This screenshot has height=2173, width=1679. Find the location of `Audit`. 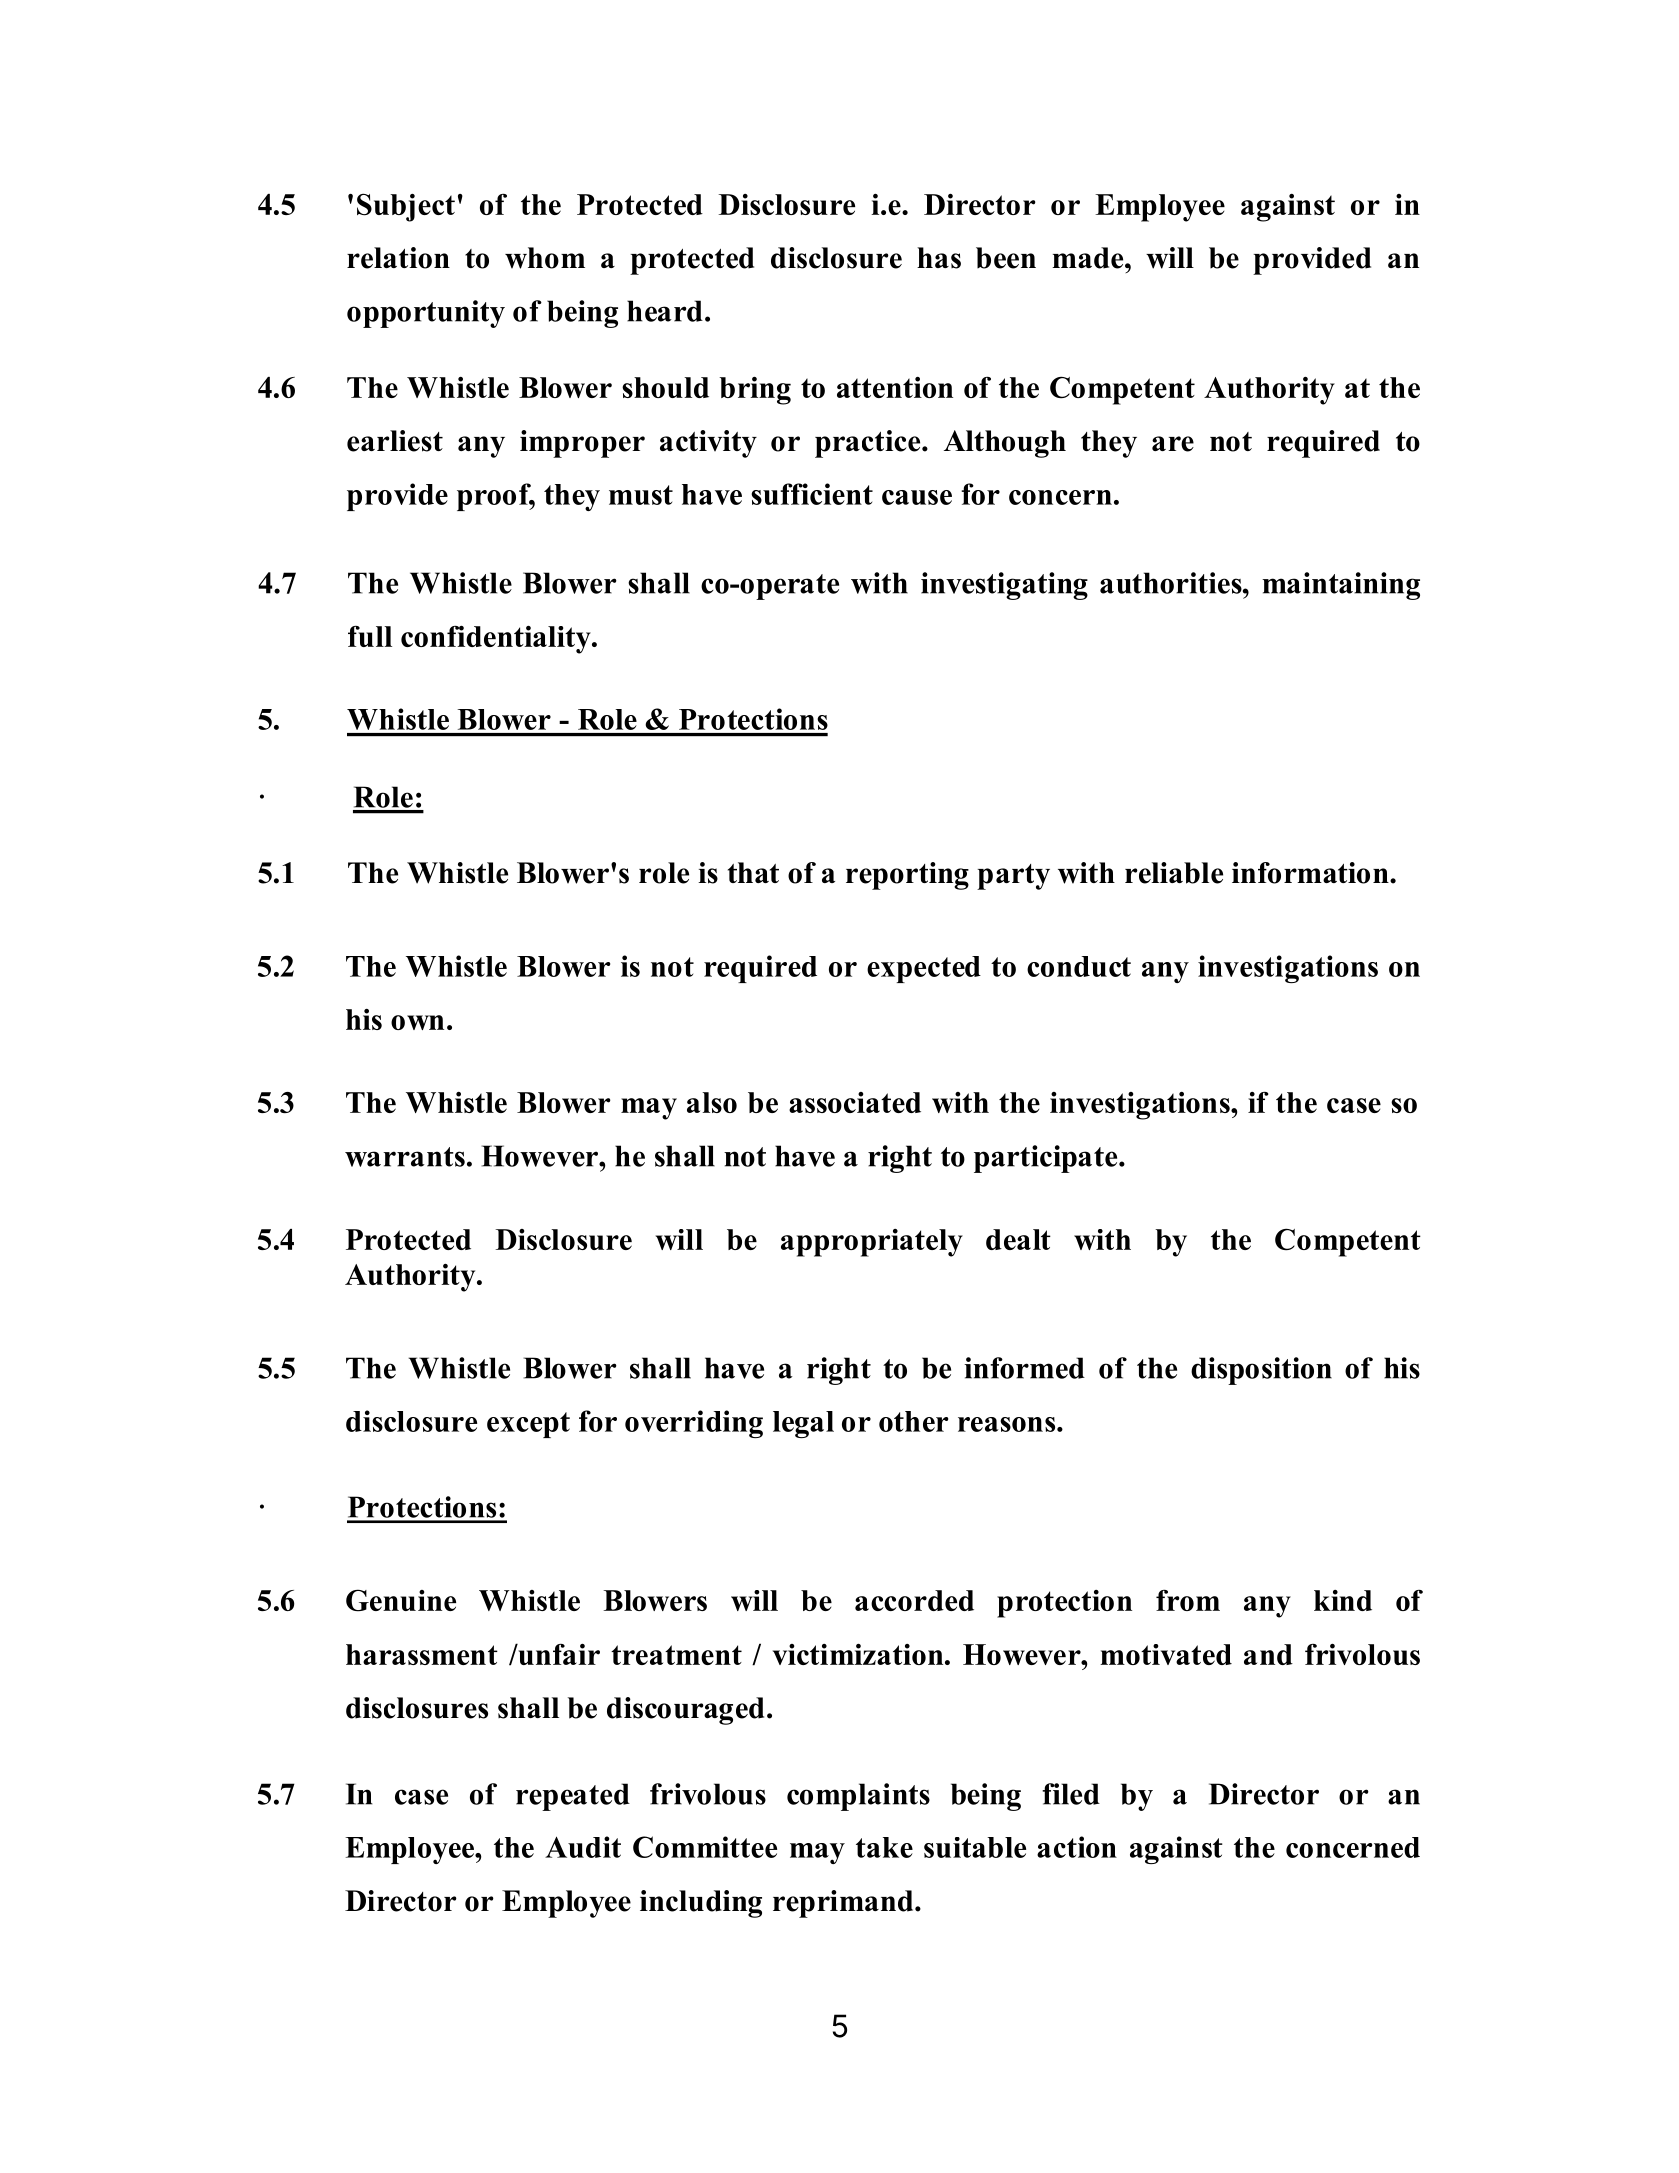

Audit is located at coordinates (583, 1847).
